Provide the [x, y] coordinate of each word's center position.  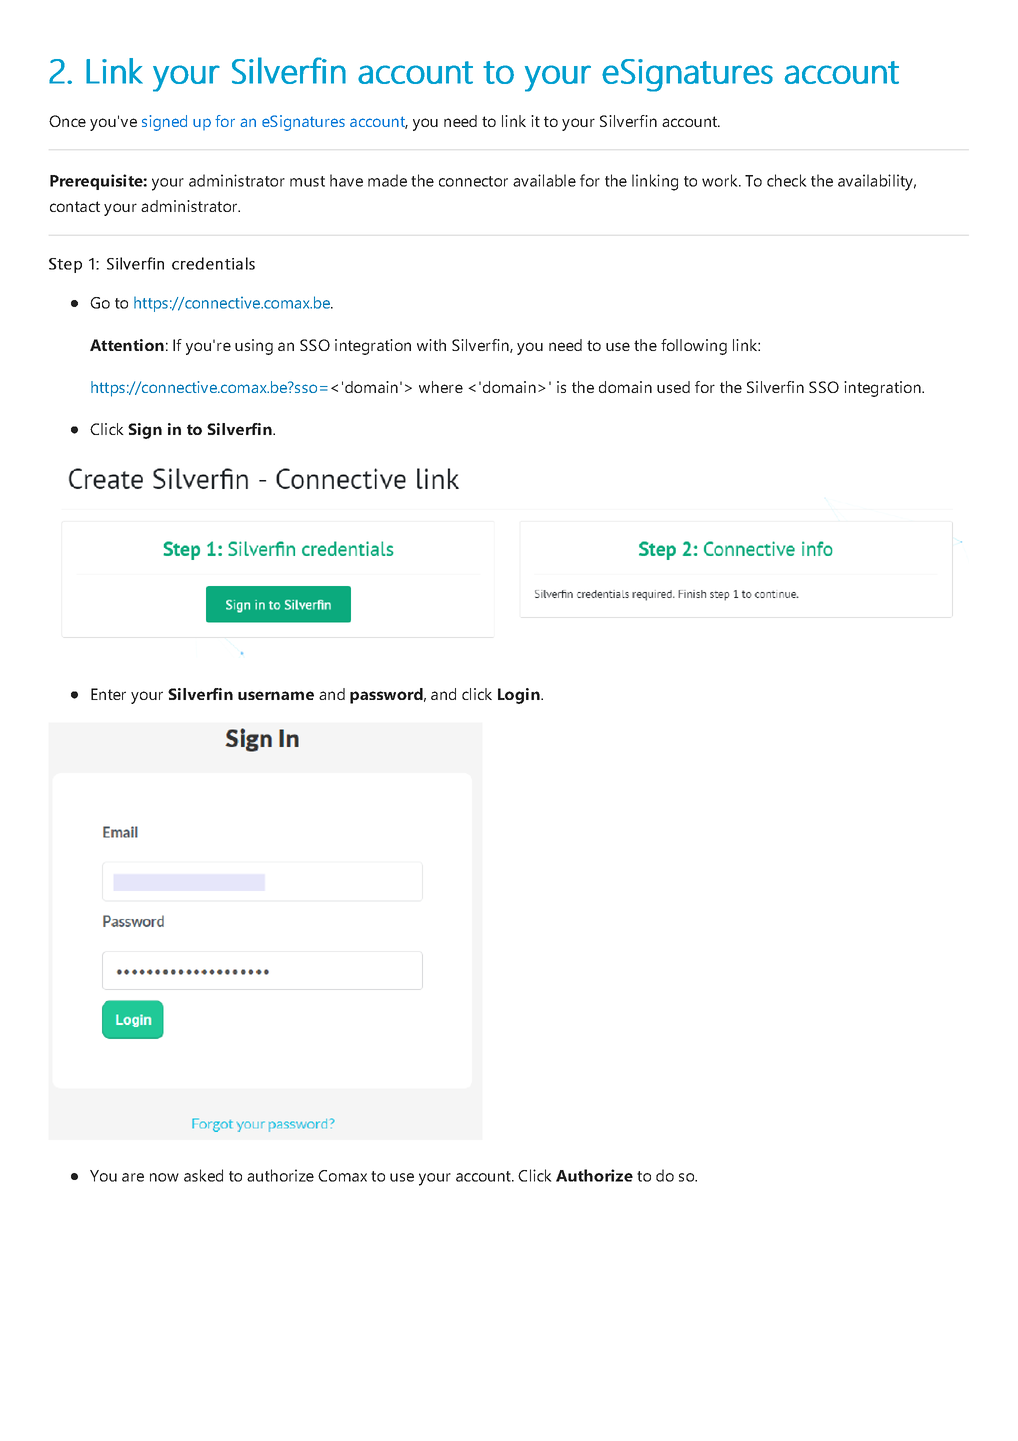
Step [65, 265]
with [431, 345]
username [276, 695]
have [346, 180]
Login [520, 696]
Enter [108, 694]
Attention [127, 345]
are [133, 1177]
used [673, 387]
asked [203, 1175]
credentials [213, 263]
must [307, 181]
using [254, 347]
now [164, 1177]
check [787, 180]
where [441, 387]
